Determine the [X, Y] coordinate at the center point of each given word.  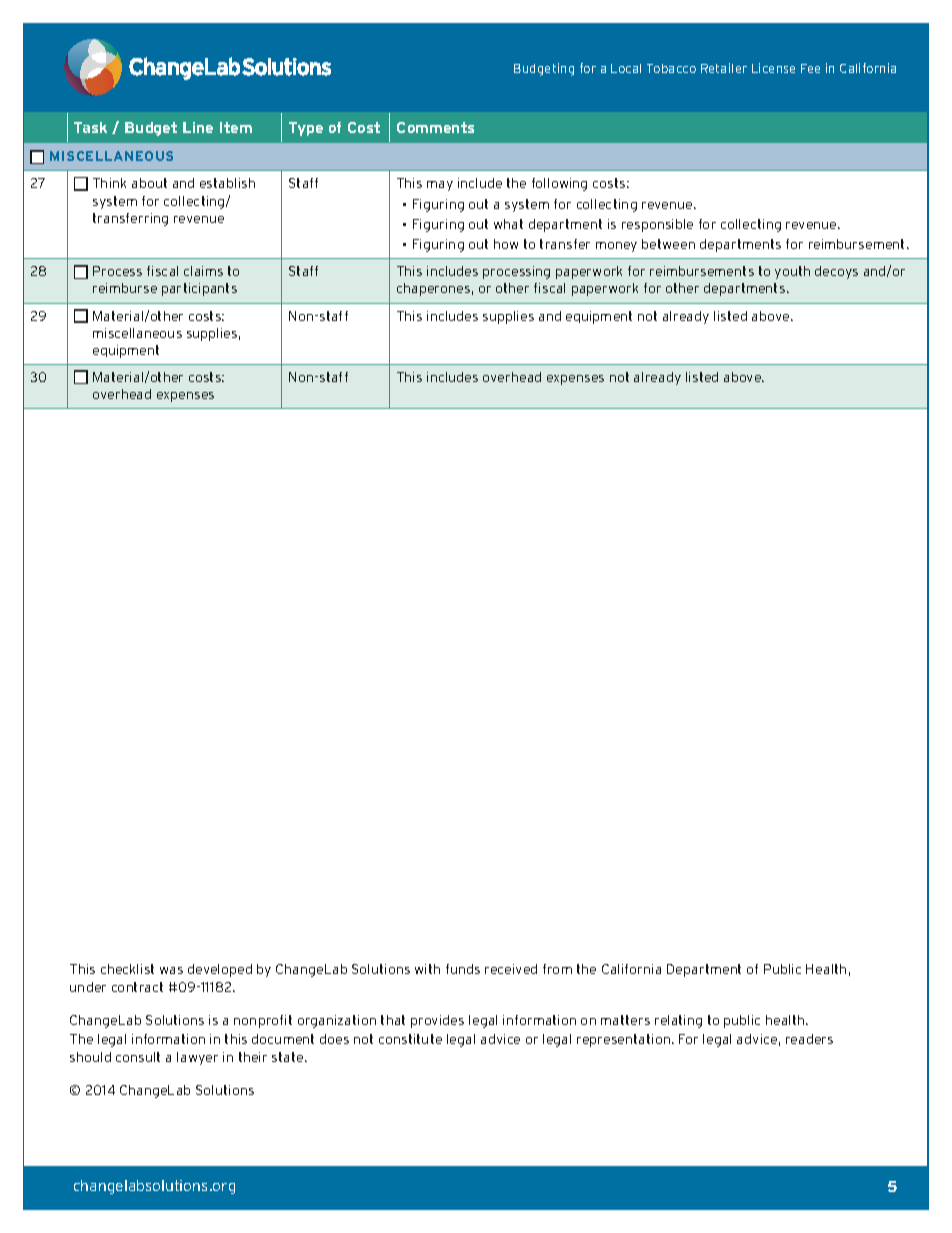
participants [199, 289]
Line [198, 127]
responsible [657, 225]
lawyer [197, 1058]
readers [809, 1039]
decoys [836, 272]
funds [463, 969]
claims [203, 271]
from [557, 969]
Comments [435, 127]
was [171, 970]
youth [792, 272]
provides [437, 1021]
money [616, 247]
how [506, 244]
